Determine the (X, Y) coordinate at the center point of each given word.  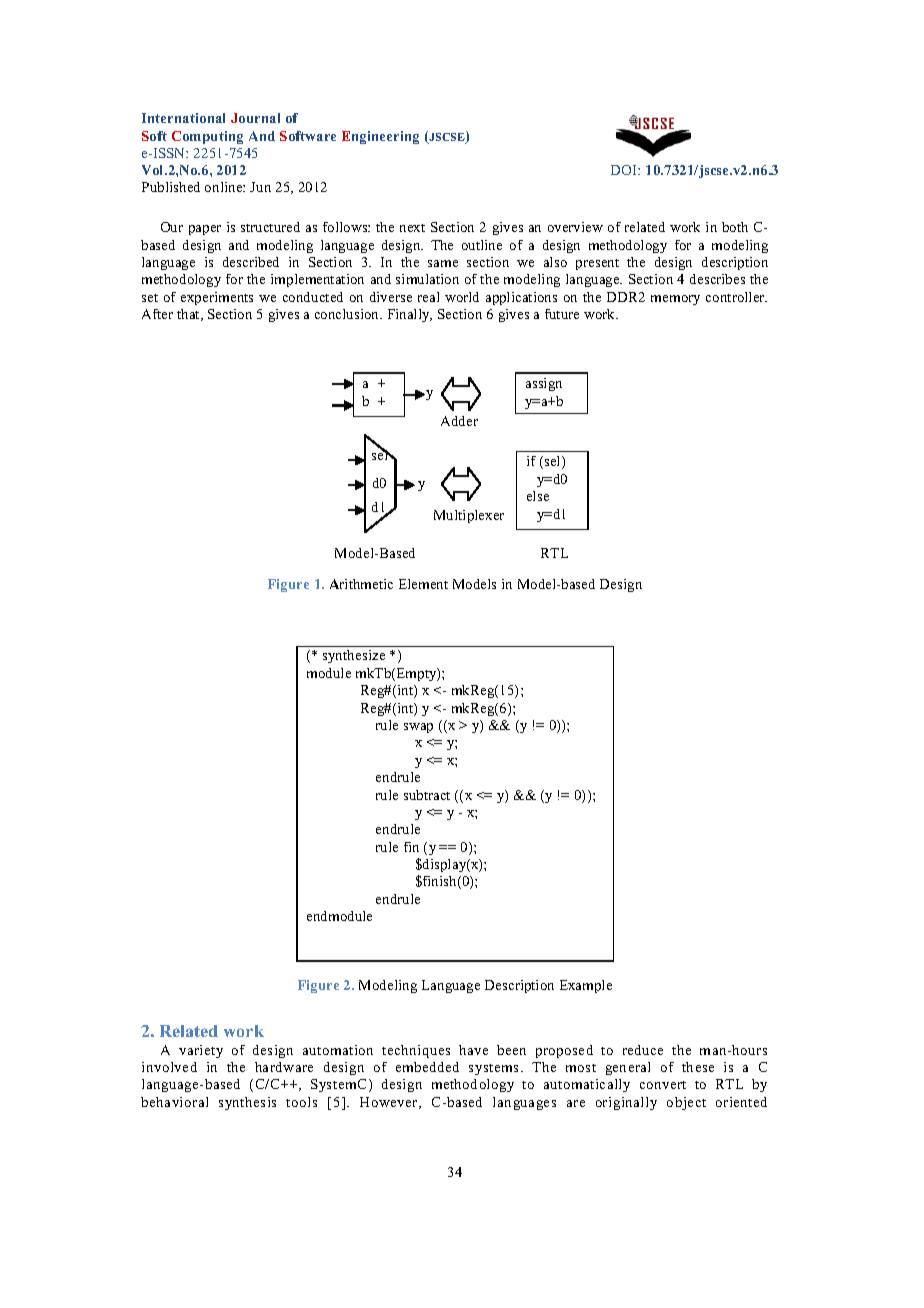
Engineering (380, 137)
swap (418, 728)
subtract (427, 795)
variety (201, 1051)
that (189, 315)
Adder (459, 421)
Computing (207, 137)
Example (586, 986)
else (538, 496)
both (735, 227)
